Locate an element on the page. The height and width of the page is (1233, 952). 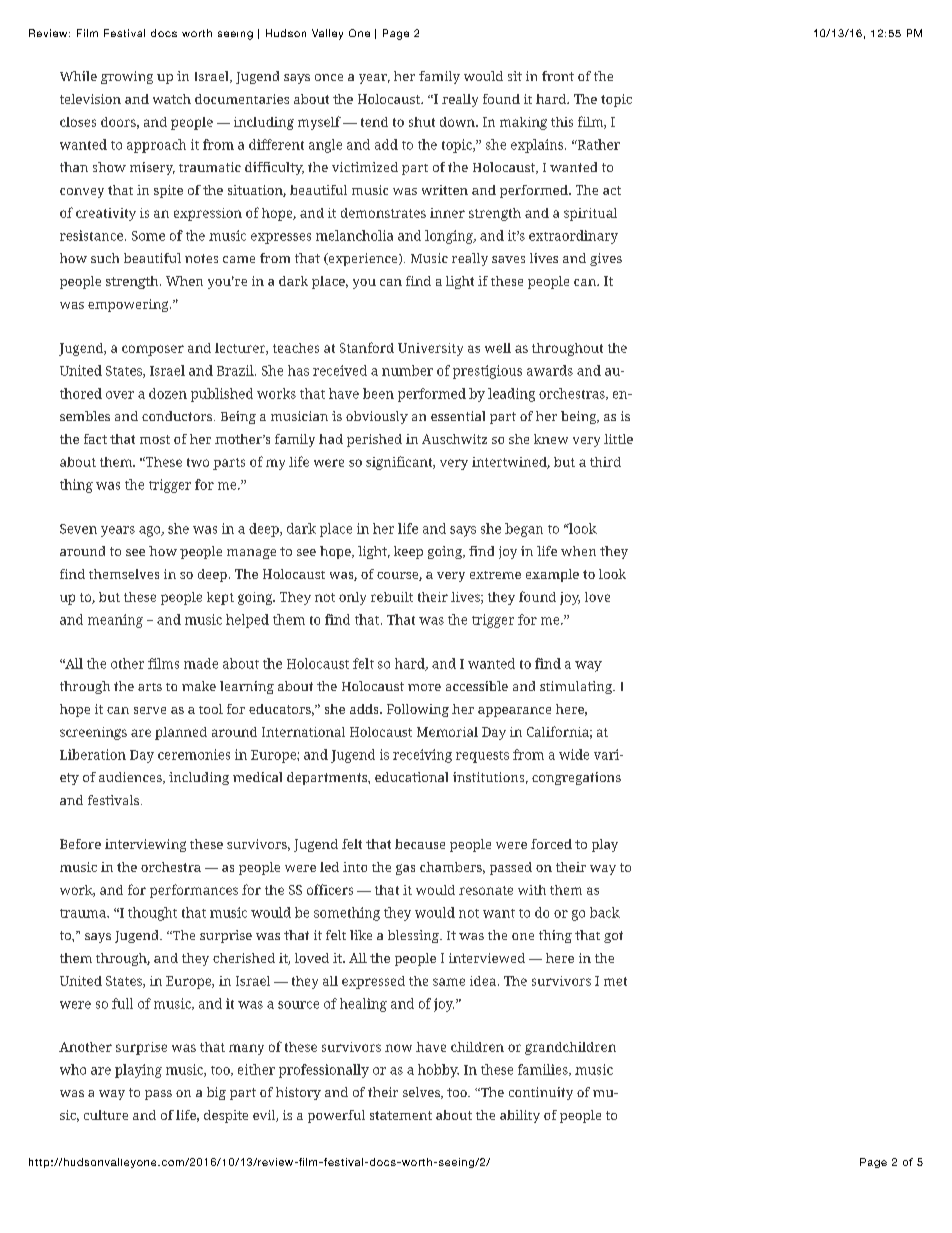
experience is located at coordinates (363, 259).
